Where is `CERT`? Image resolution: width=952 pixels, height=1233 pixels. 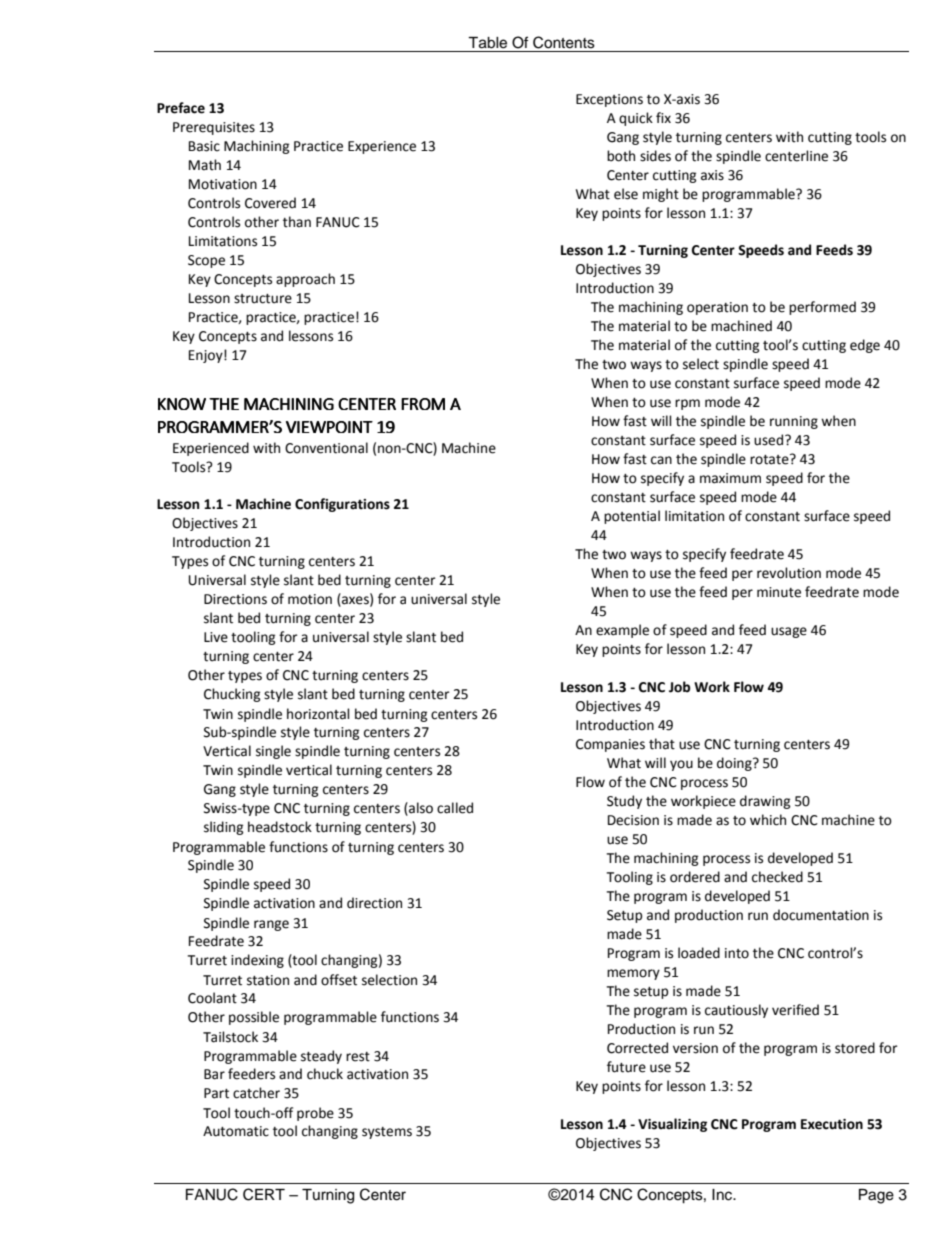 CERT is located at coordinates (264, 1194).
